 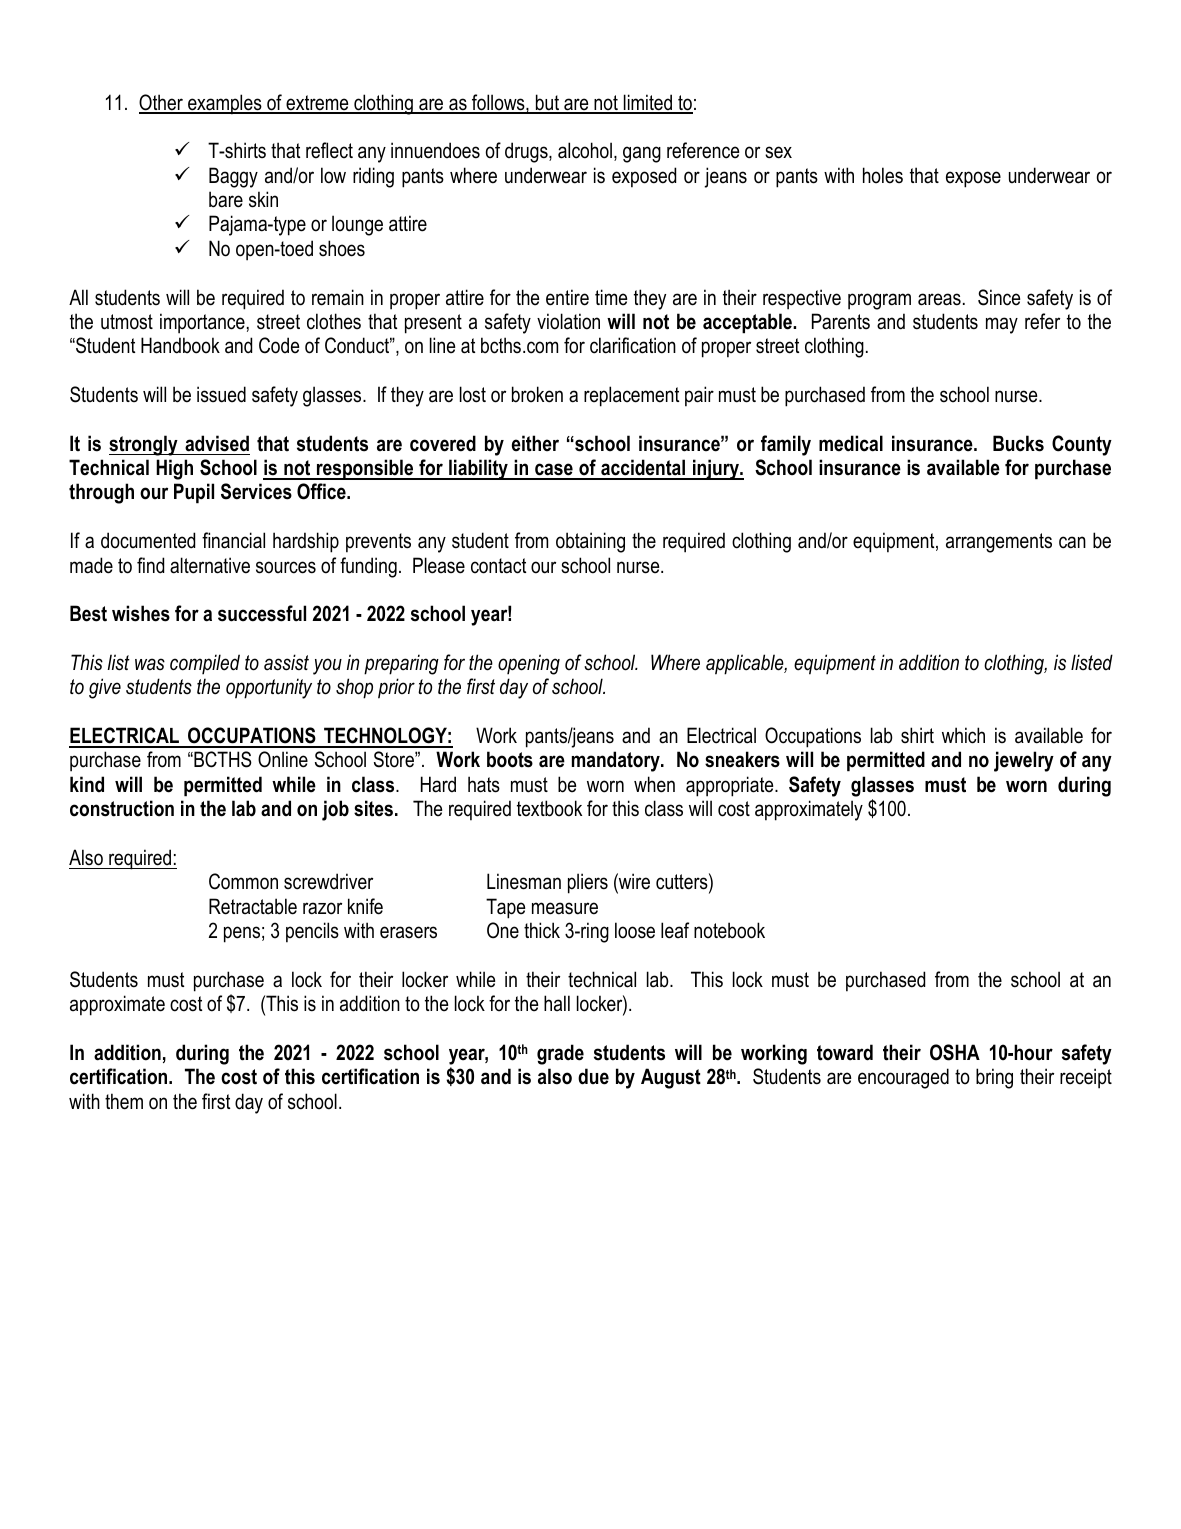 I want to click on alcohol, so click(x=585, y=150).
